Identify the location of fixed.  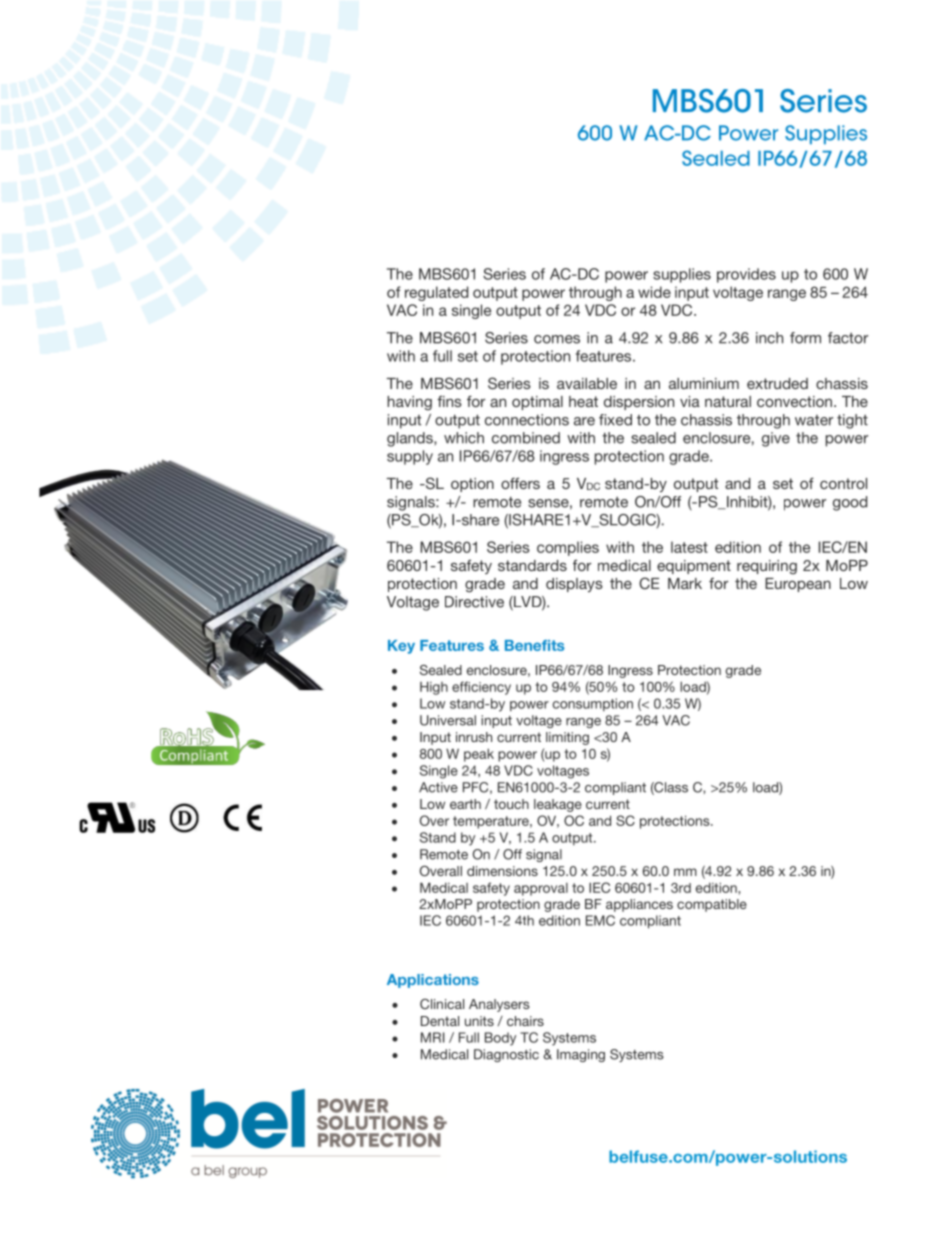
(615, 420).
